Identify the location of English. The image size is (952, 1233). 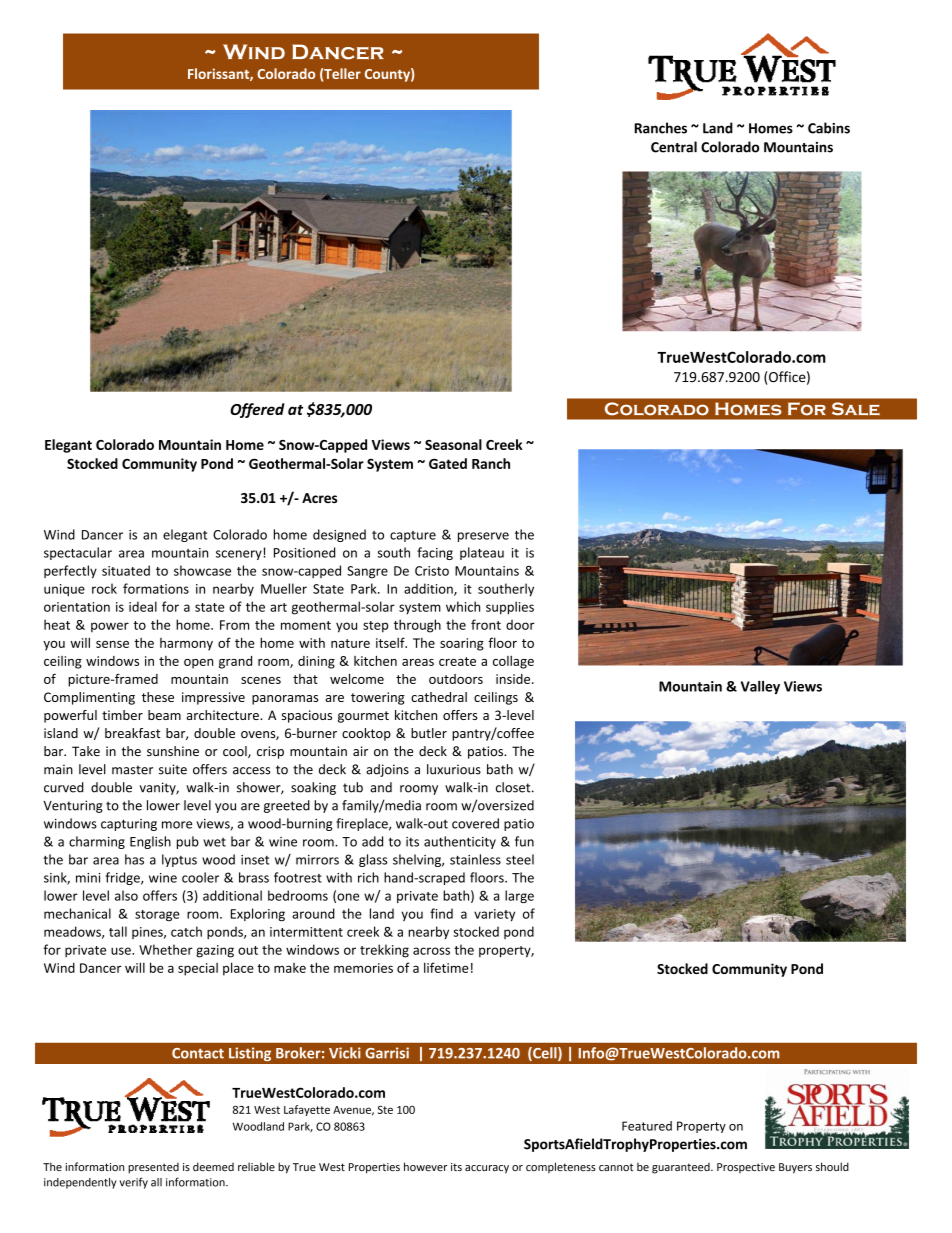
(150, 842).
